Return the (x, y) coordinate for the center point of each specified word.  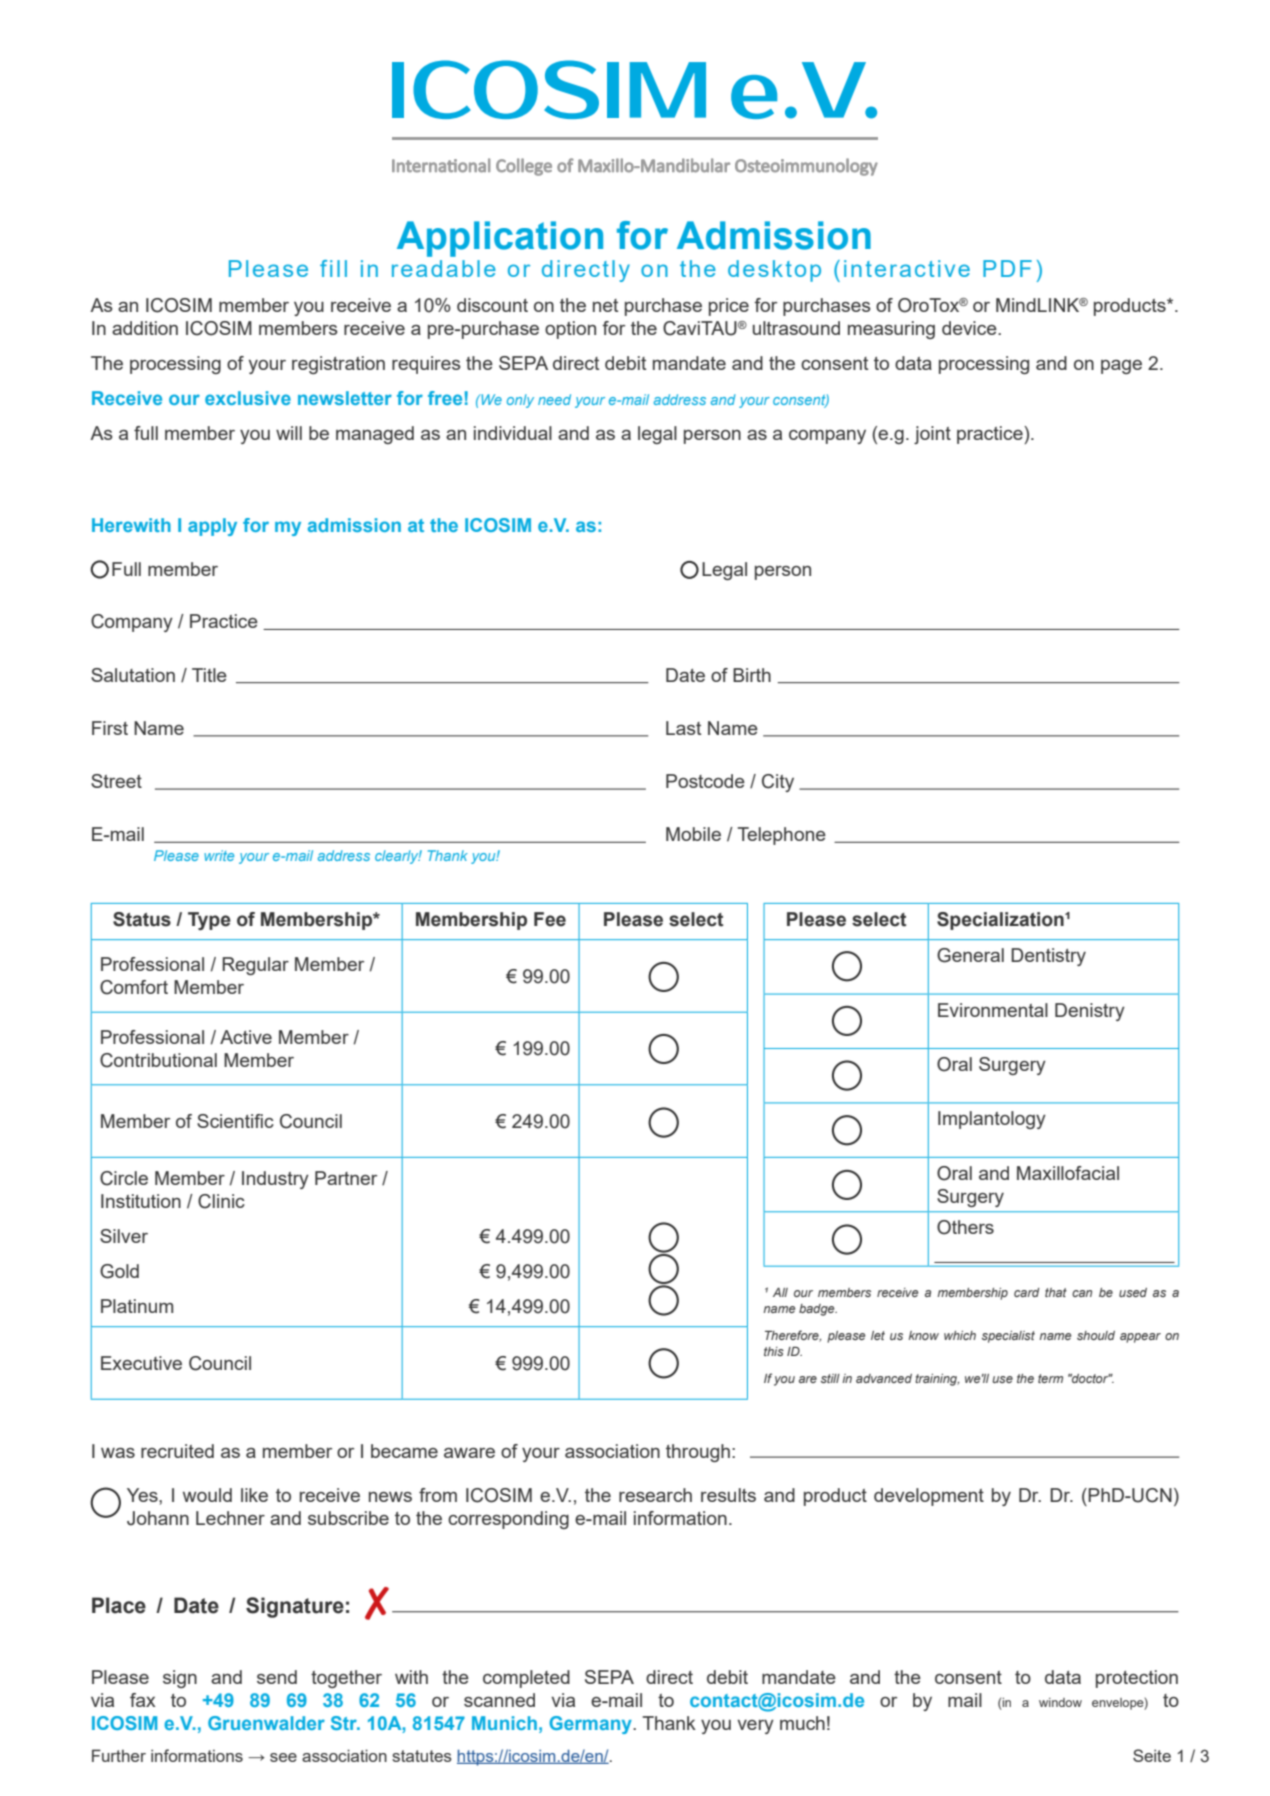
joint (932, 435)
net (605, 305)
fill (333, 268)
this (774, 1351)
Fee (550, 919)
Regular (255, 966)
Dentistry (1048, 957)
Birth (752, 675)
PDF (1007, 268)
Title (209, 675)
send (277, 1677)
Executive (141, 1363)
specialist (1008, 1337)
